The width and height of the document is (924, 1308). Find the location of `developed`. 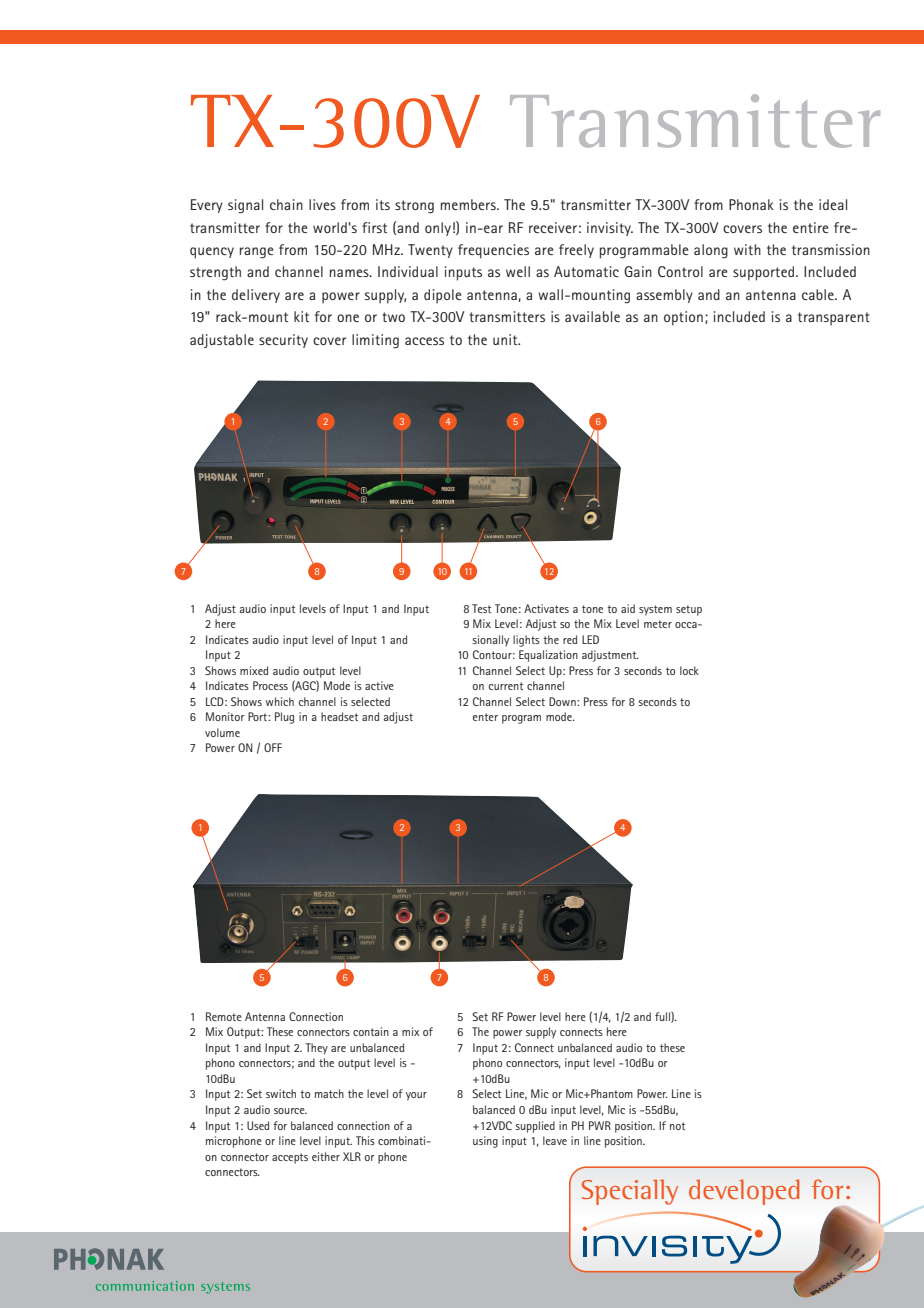

developed is located at coordinates (744, 1192).
